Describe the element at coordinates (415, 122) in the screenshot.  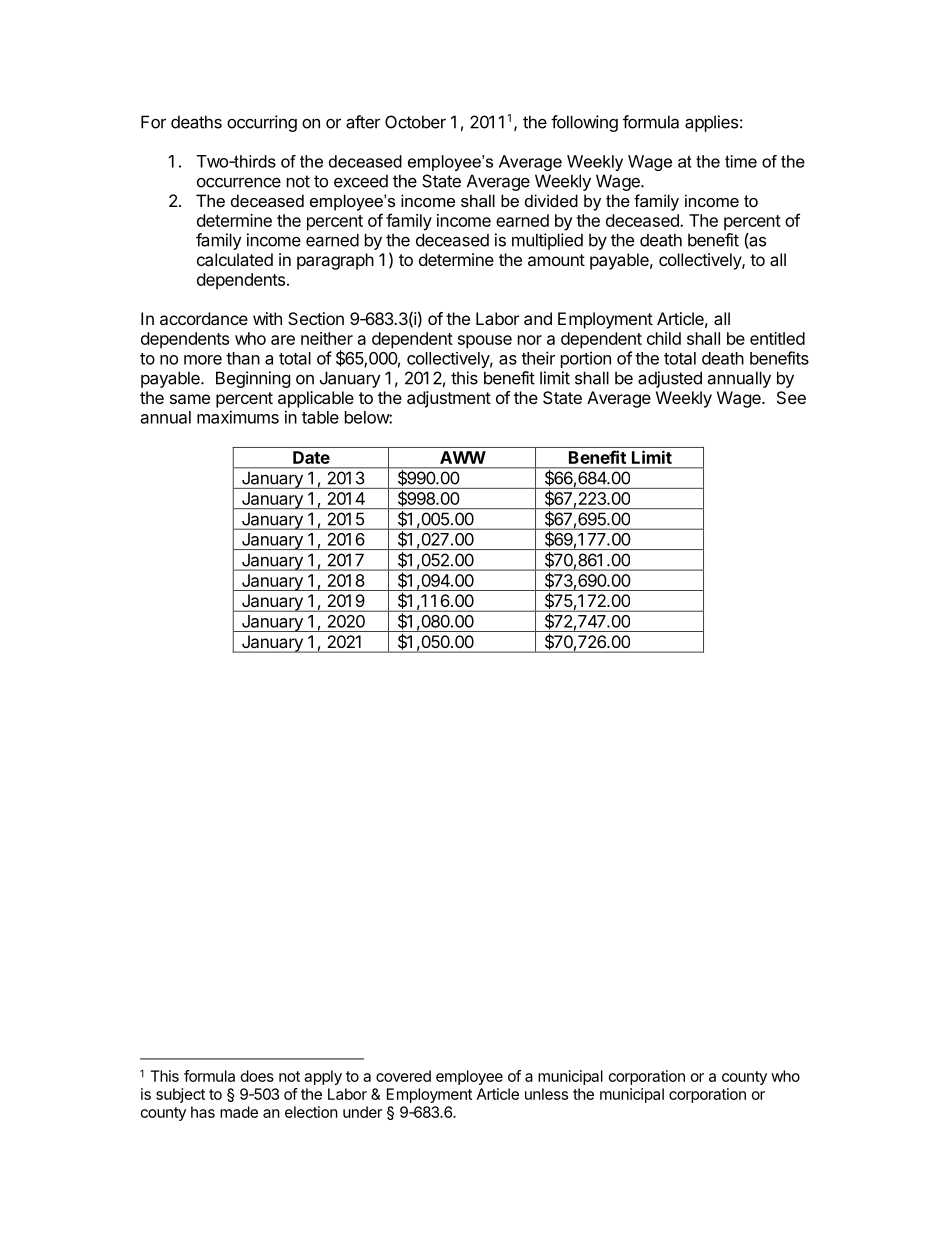
I see `October` at that location.
